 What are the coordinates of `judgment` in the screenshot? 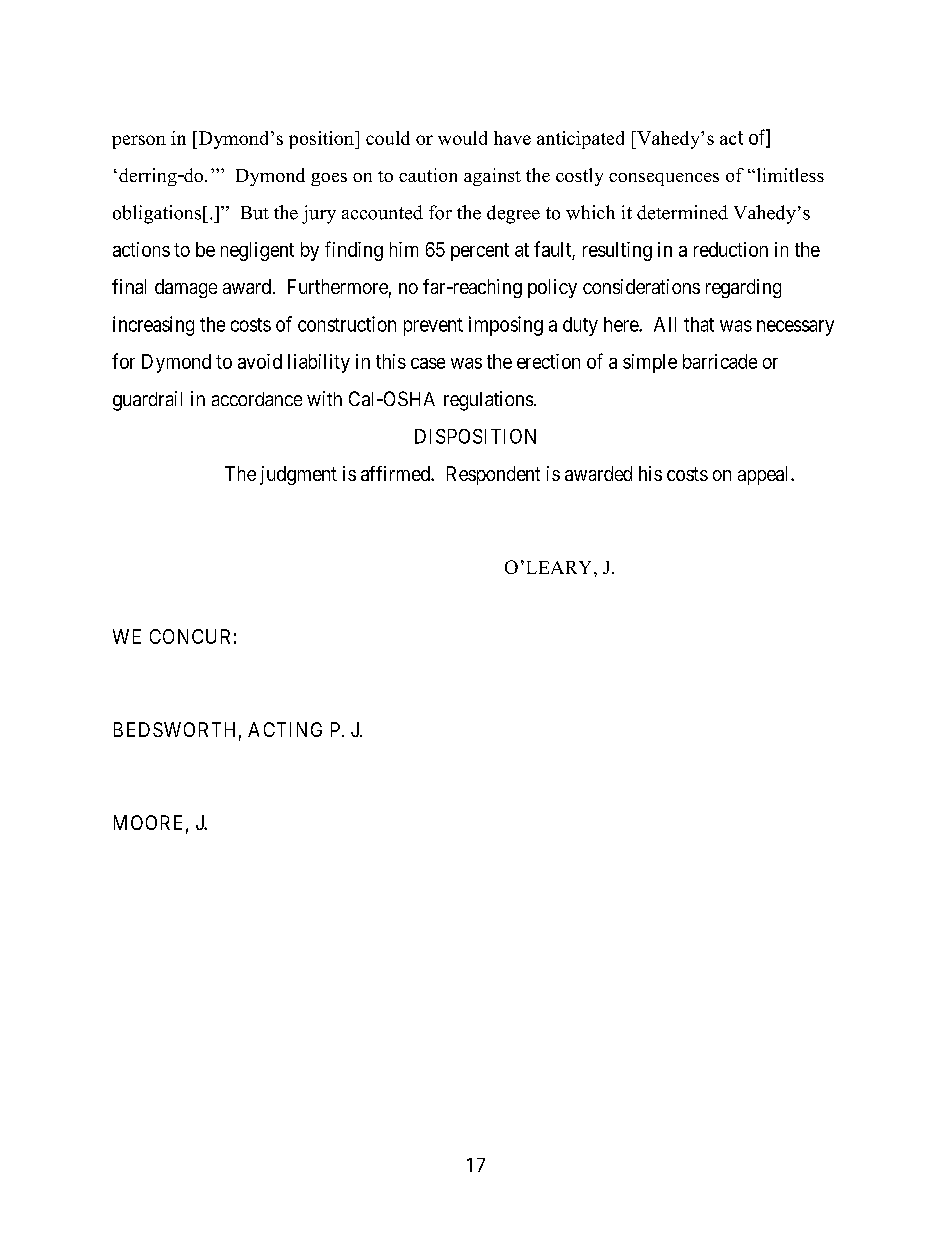 It's located at (298, 475).
